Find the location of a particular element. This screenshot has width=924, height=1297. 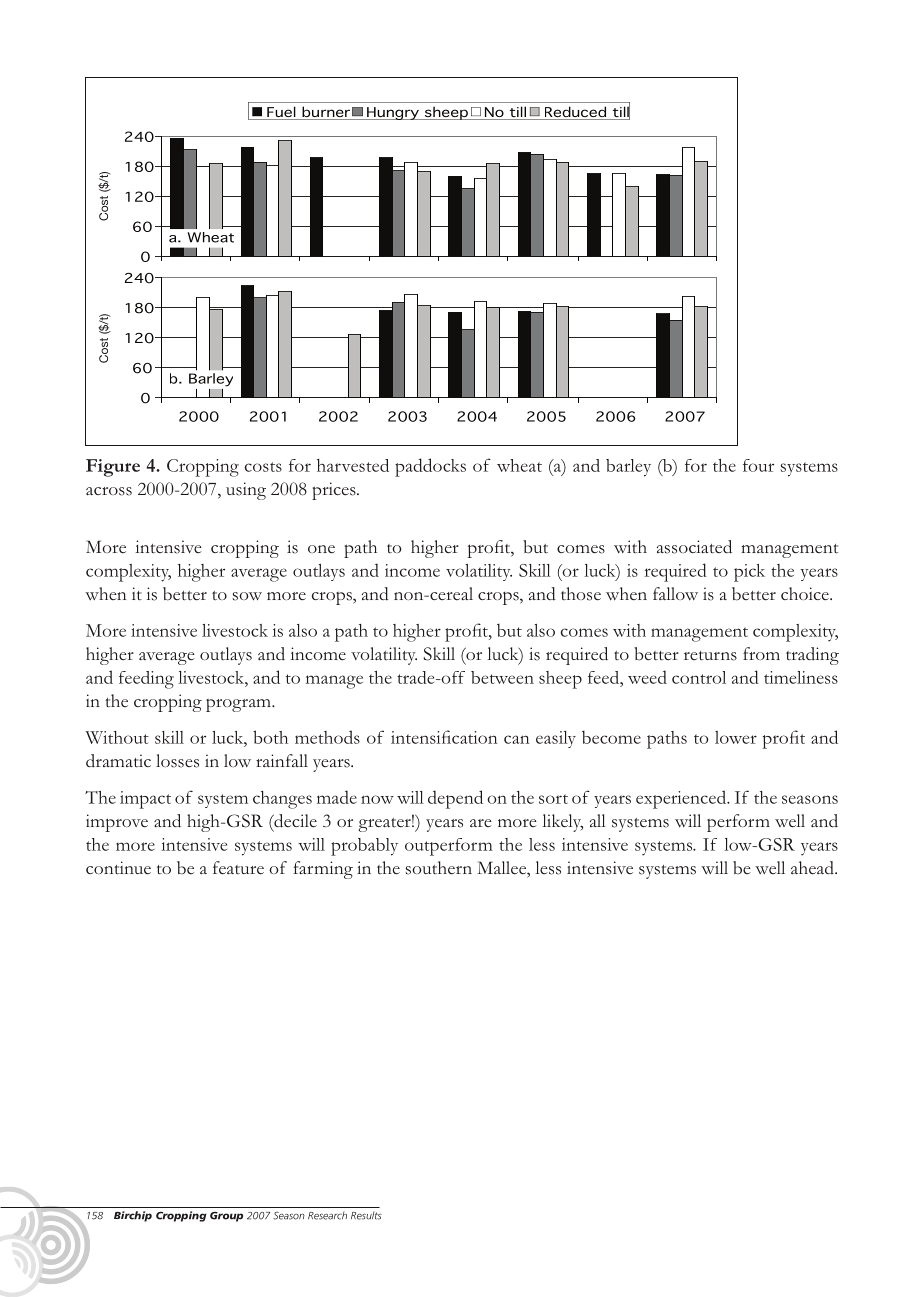

experienced is located at coordinates (682, 799).
